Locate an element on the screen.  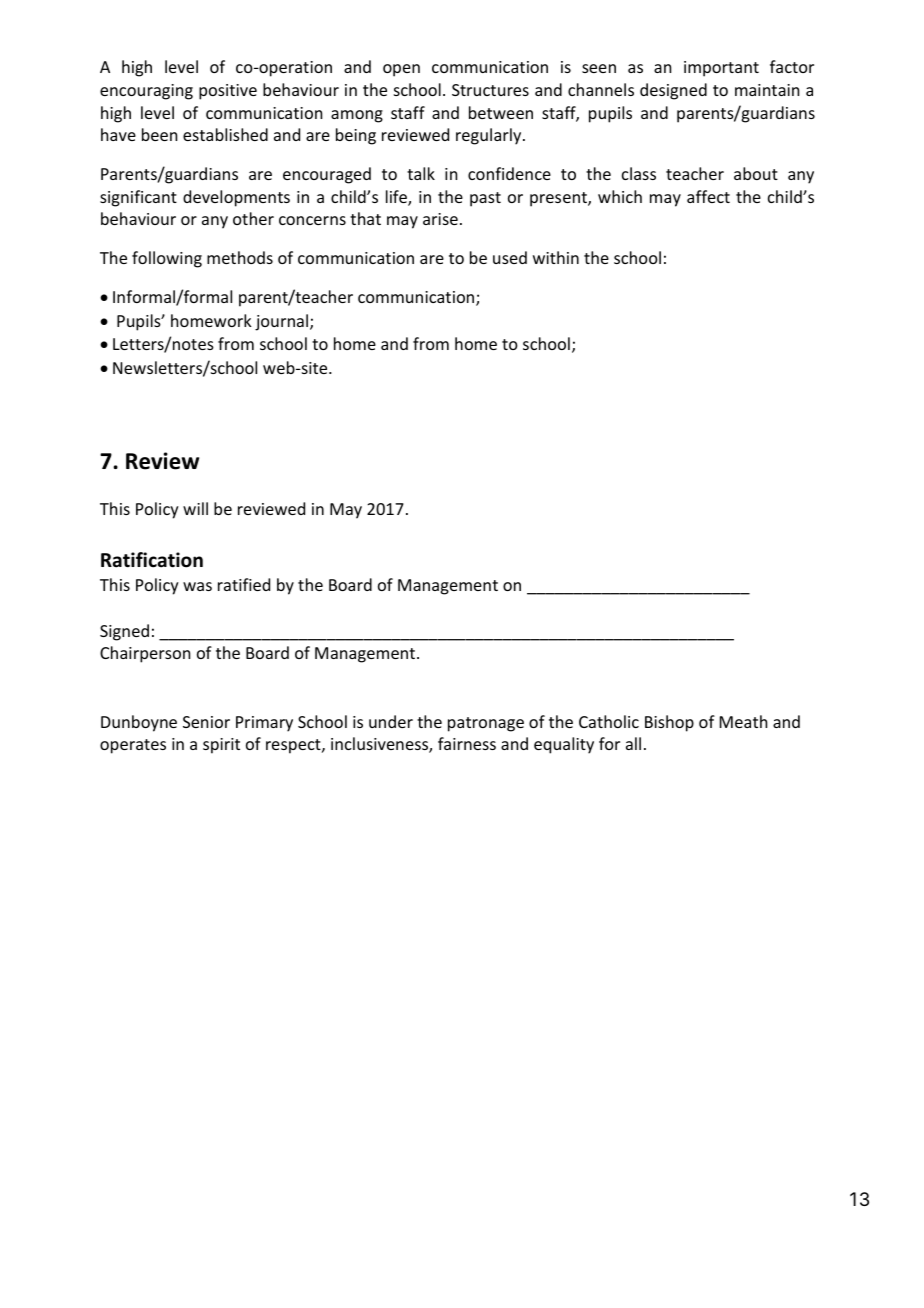
affect is located at coordinates (708, 196).
